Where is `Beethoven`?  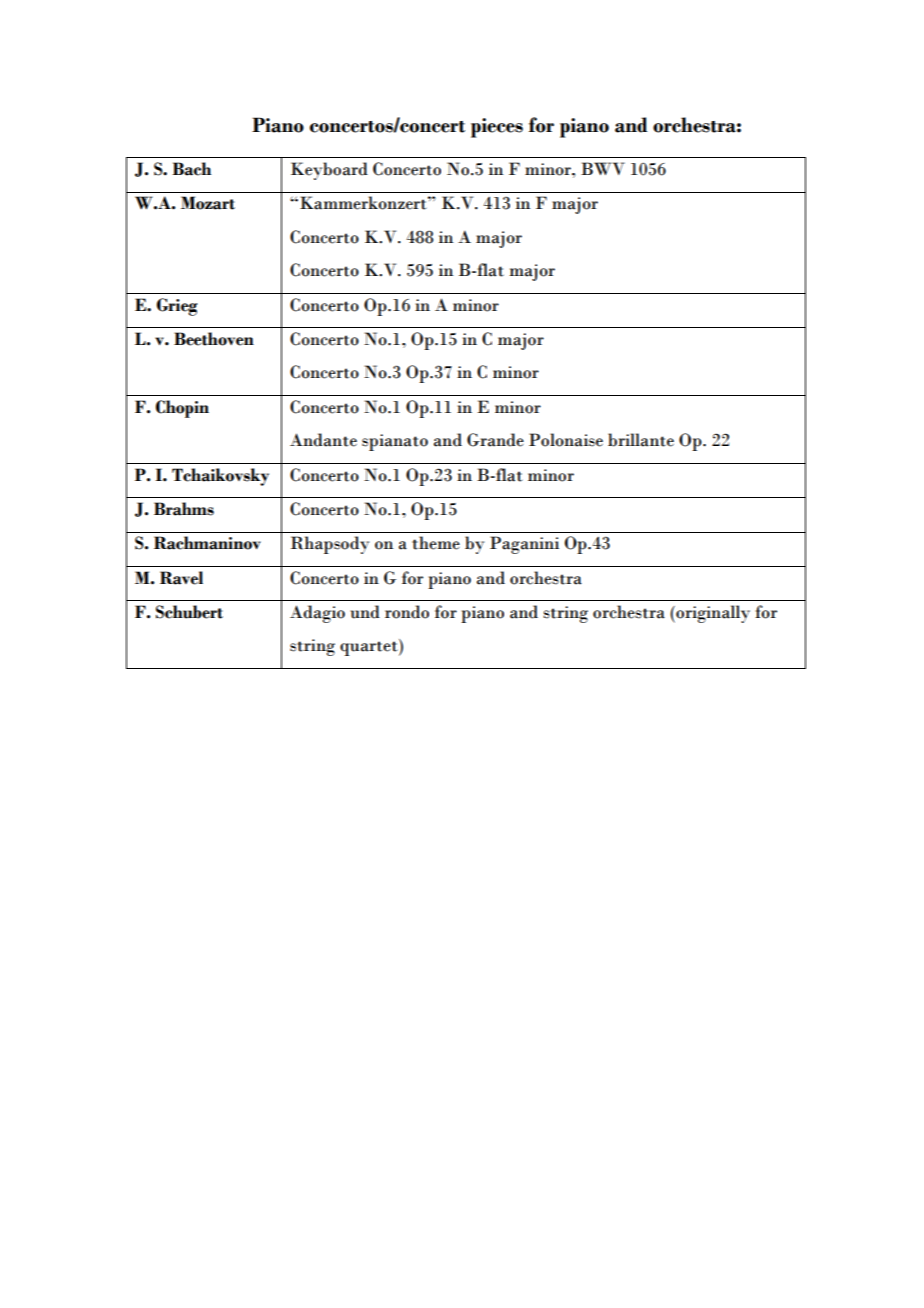 Beethoven is located at coordinates (214, 339).
